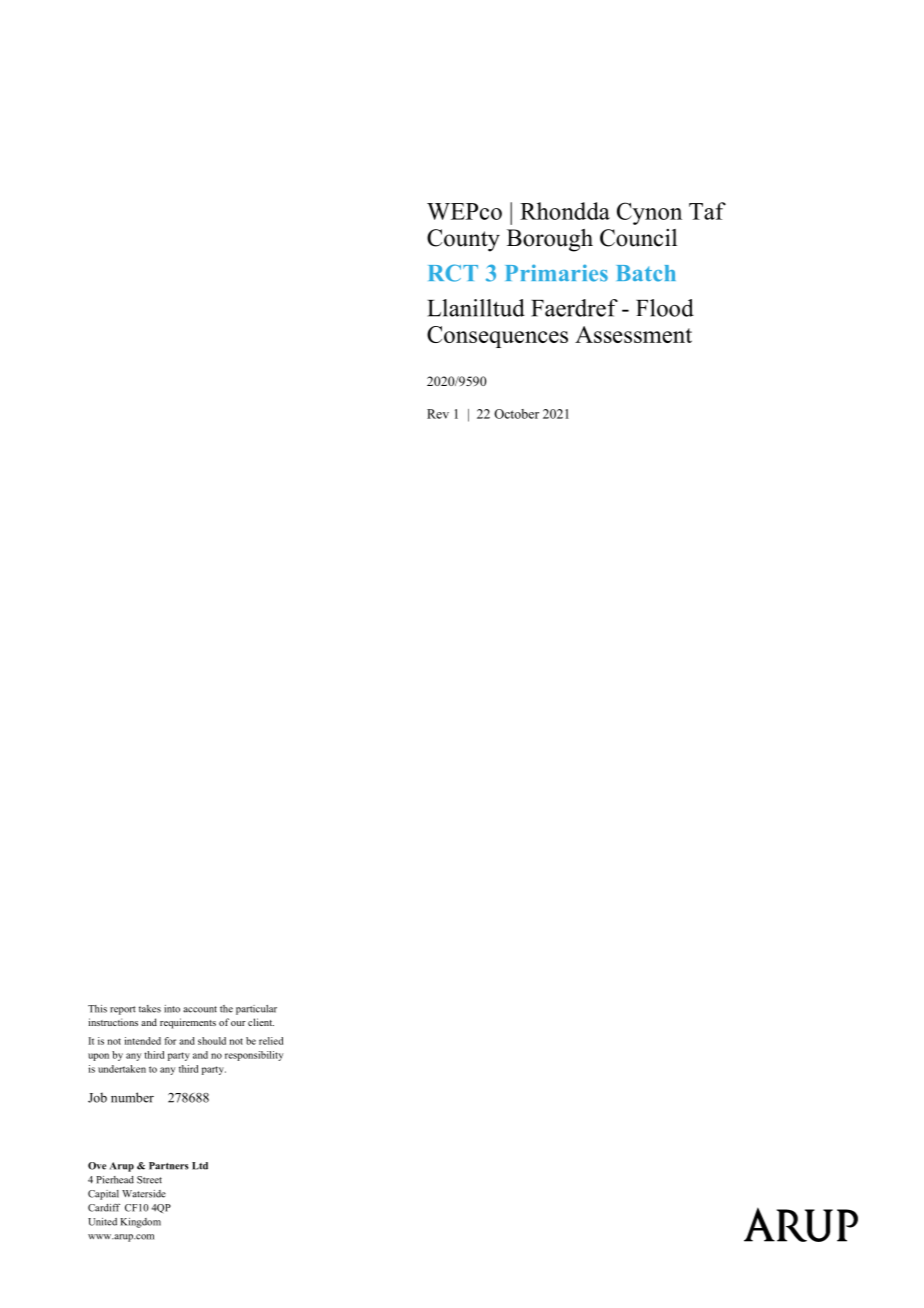 Image resolution: width=924 pixels, height=1308 pixels. Describe the element at coordinates (633, 334) in the screenshot. I see `Assessment` at that location.
